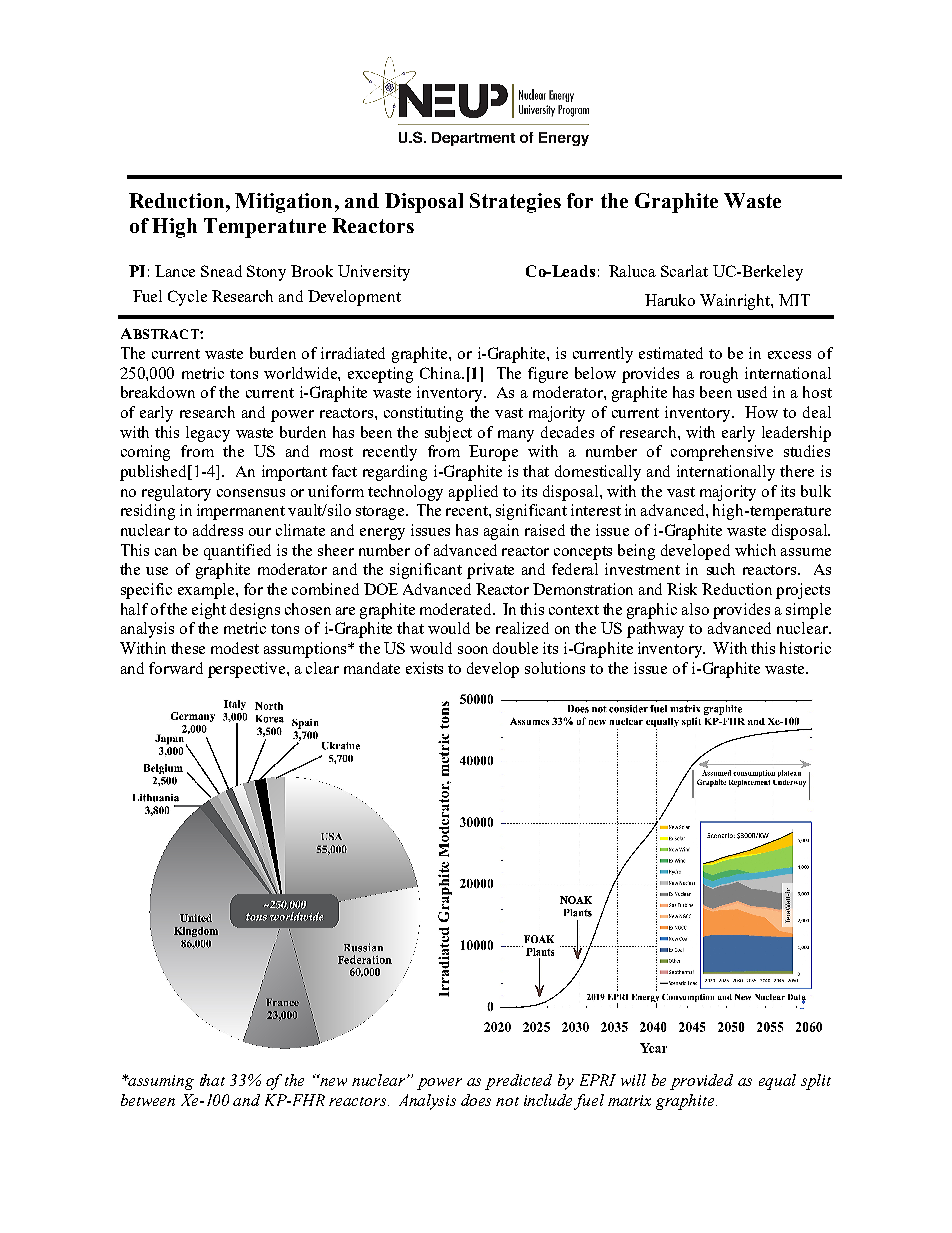 The width and height of the document is (952, 1233). I want to click on modest, so click(235, 648).
